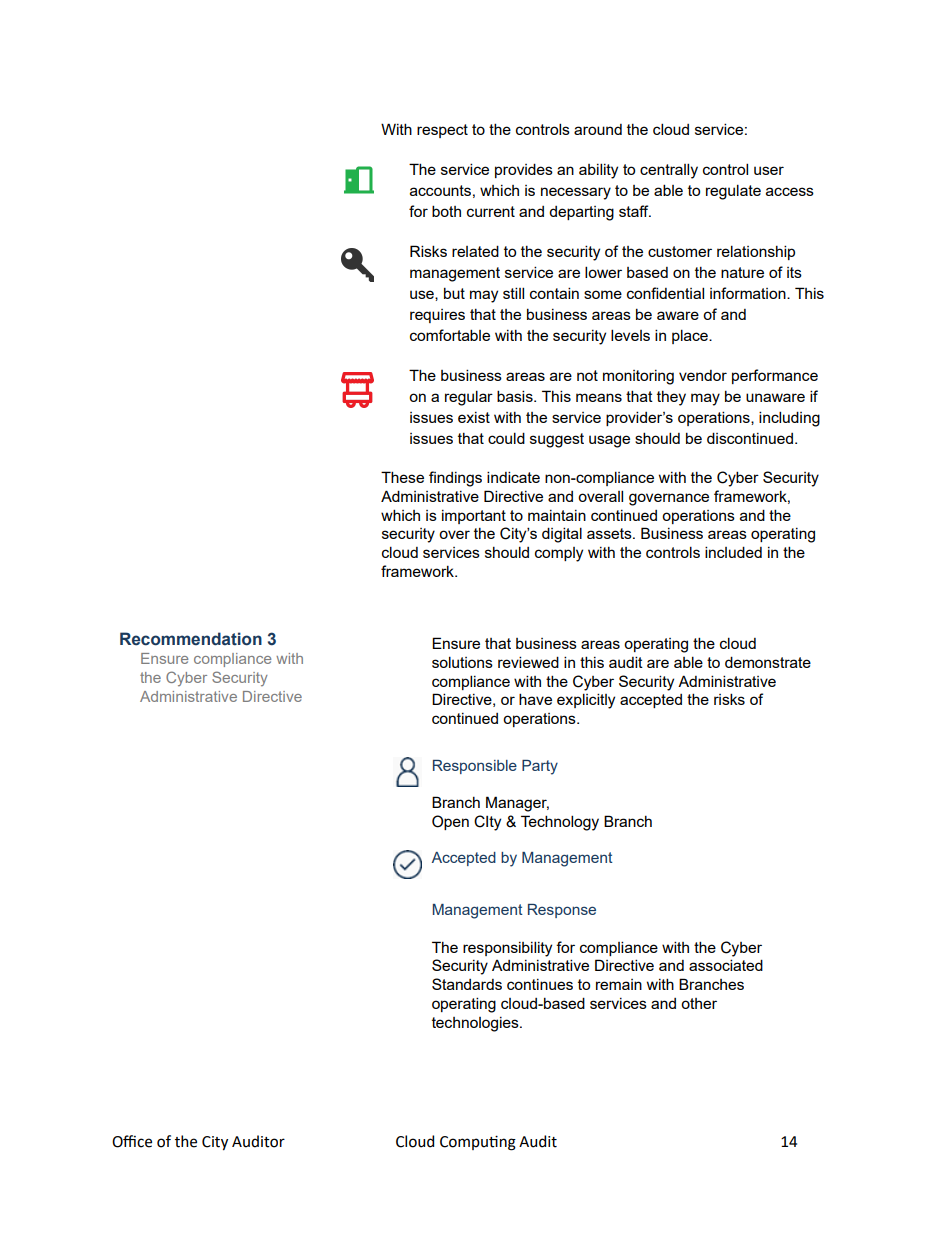 The height and width of the image is (1233, 952). What do you see at coordinates (733, 552) in the image?
I see `included` at bounding box center [733, 552].
